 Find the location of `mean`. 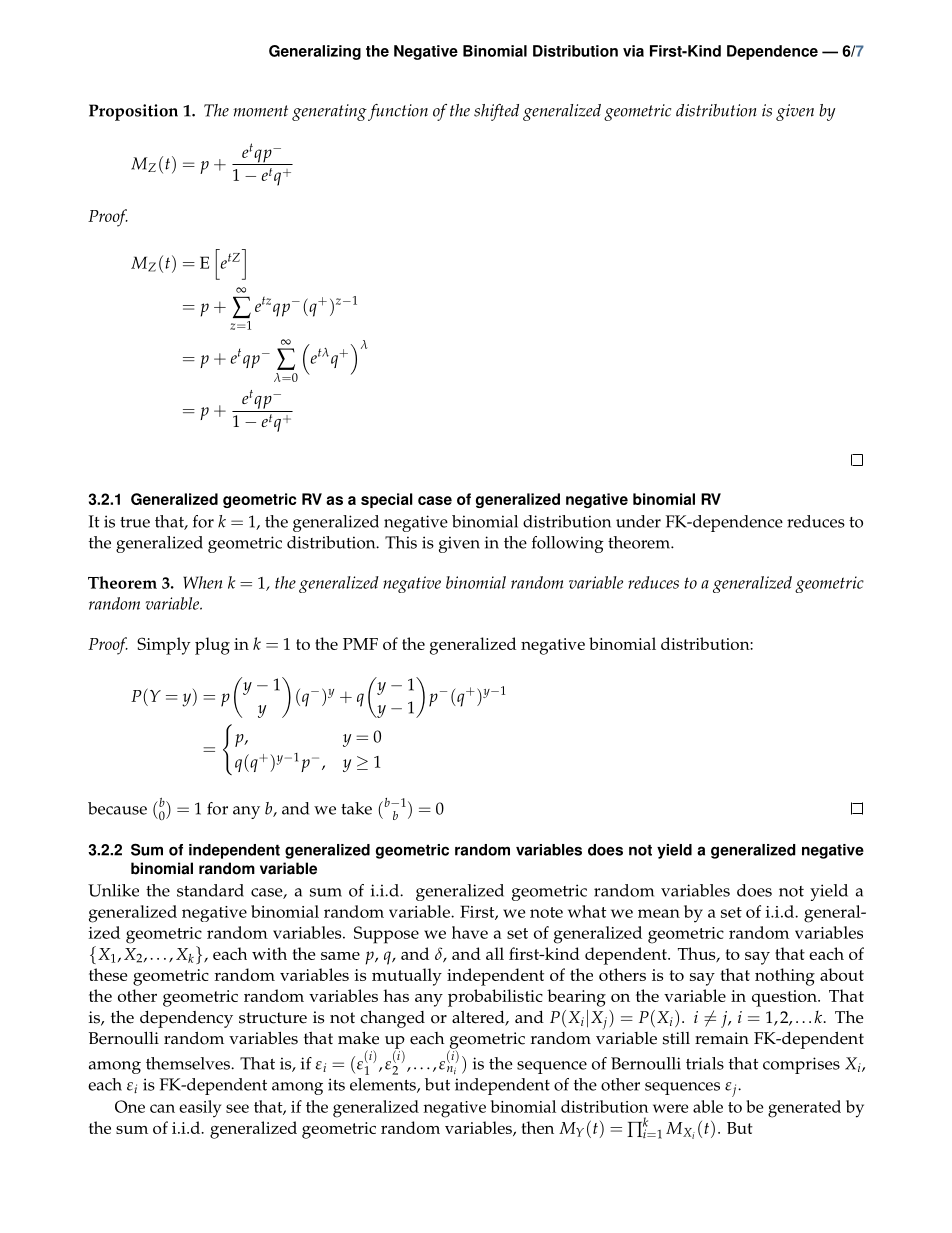

mean is located at coordinates (659, 913).
